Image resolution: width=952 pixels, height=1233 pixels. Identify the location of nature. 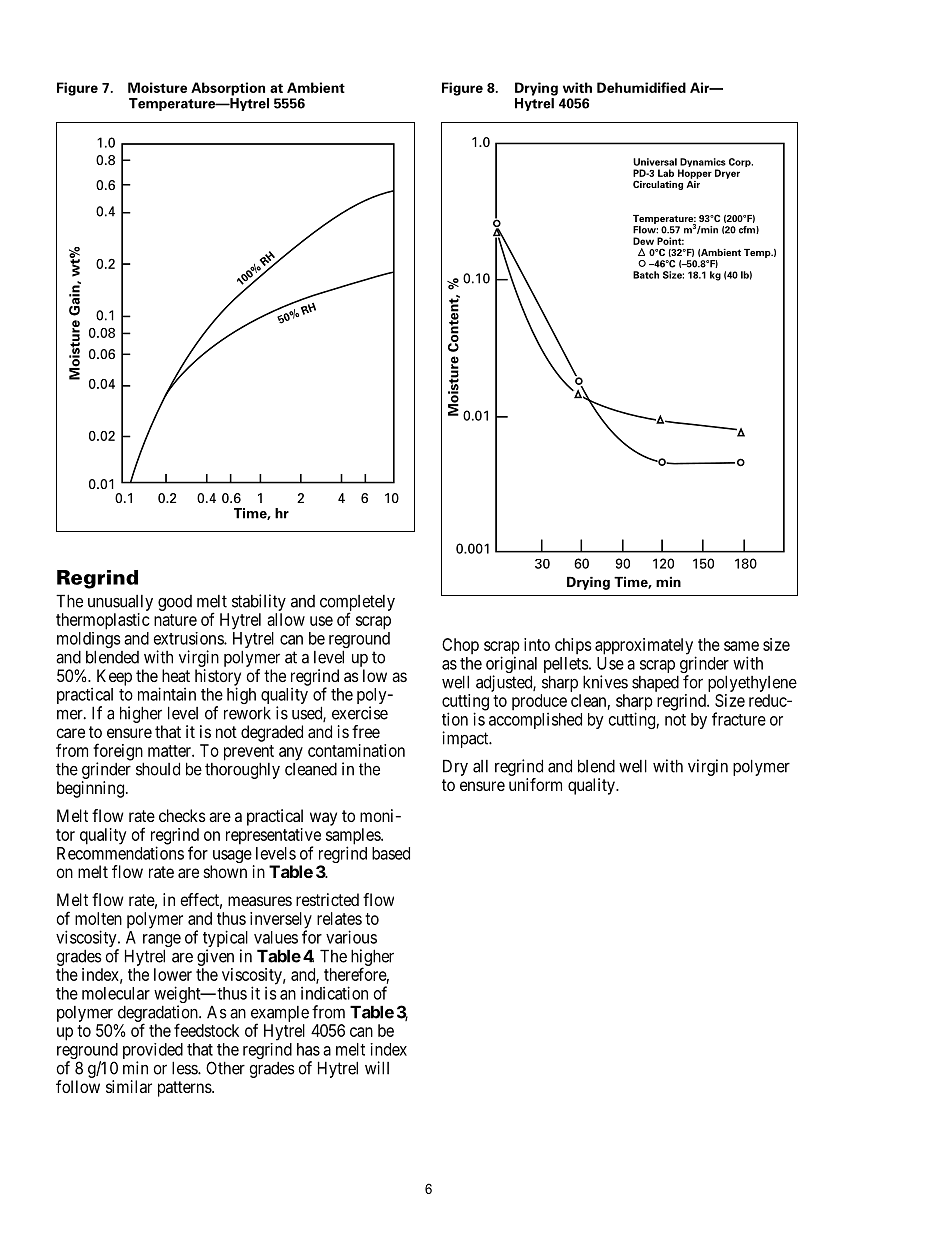
(175, 620).
